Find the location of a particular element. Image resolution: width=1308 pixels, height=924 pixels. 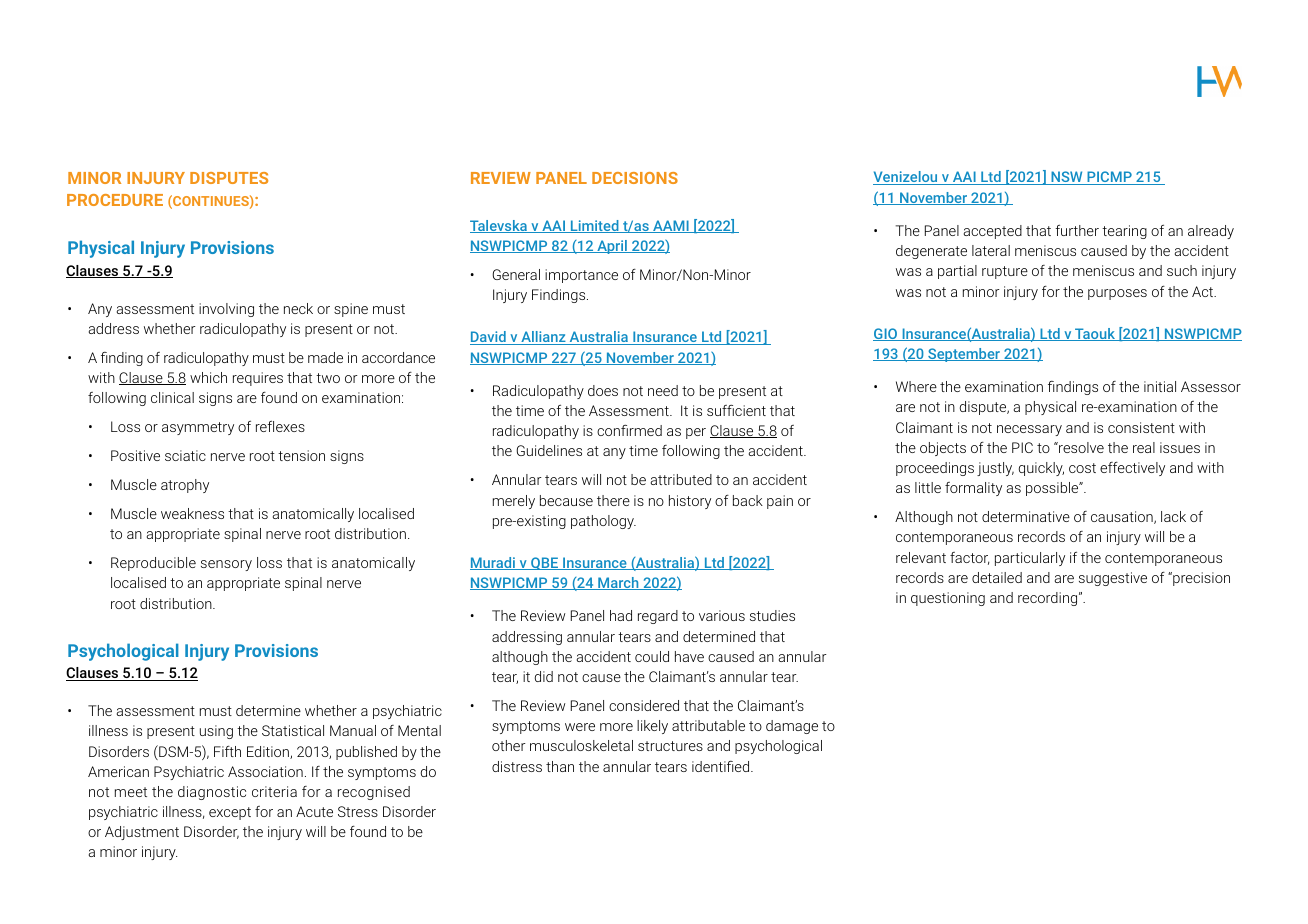

need is located at coordinates (663, 390).
